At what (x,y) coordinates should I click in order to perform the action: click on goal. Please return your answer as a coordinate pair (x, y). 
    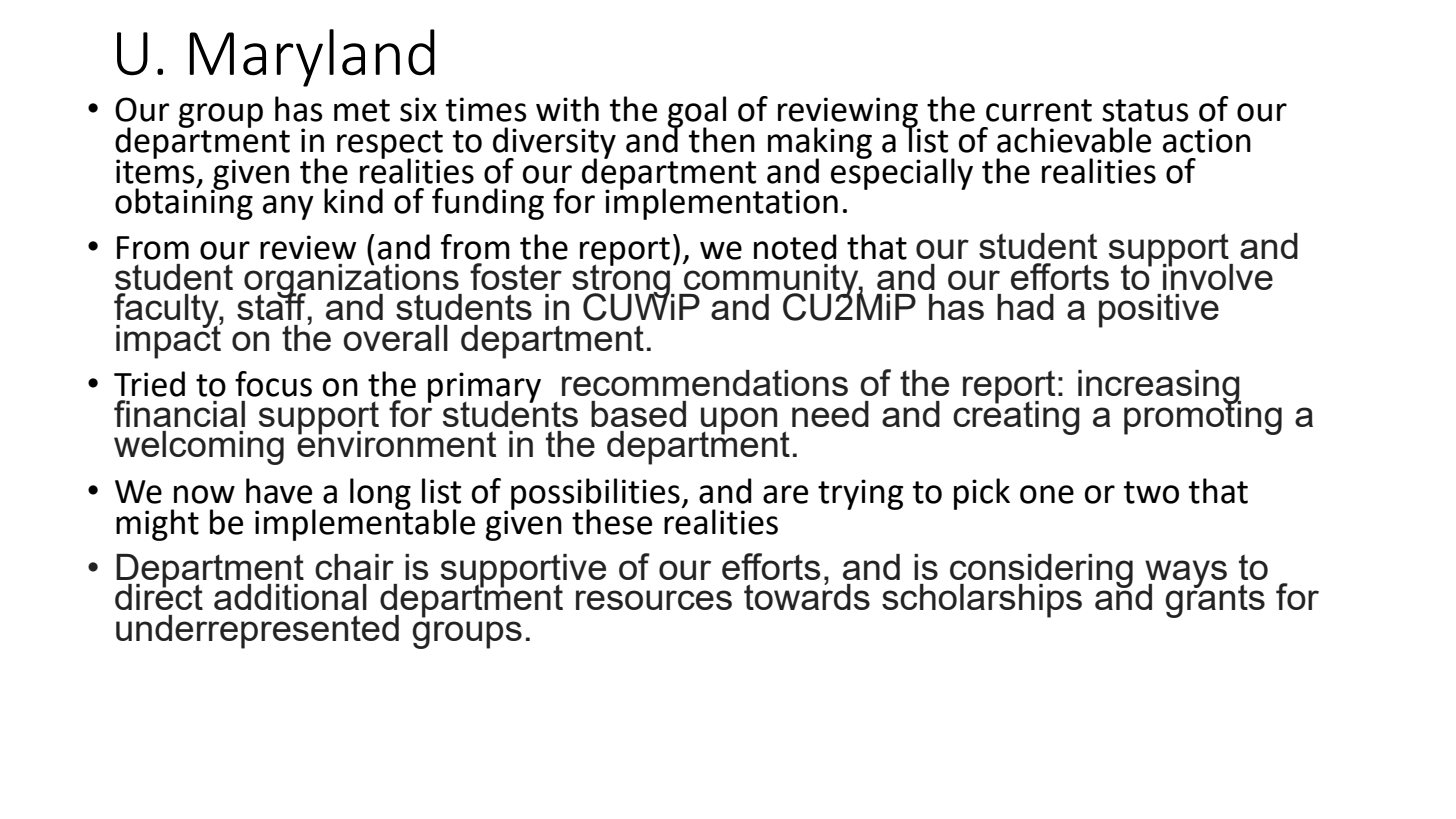
    Looking at the image, I should click on (697, 113).
